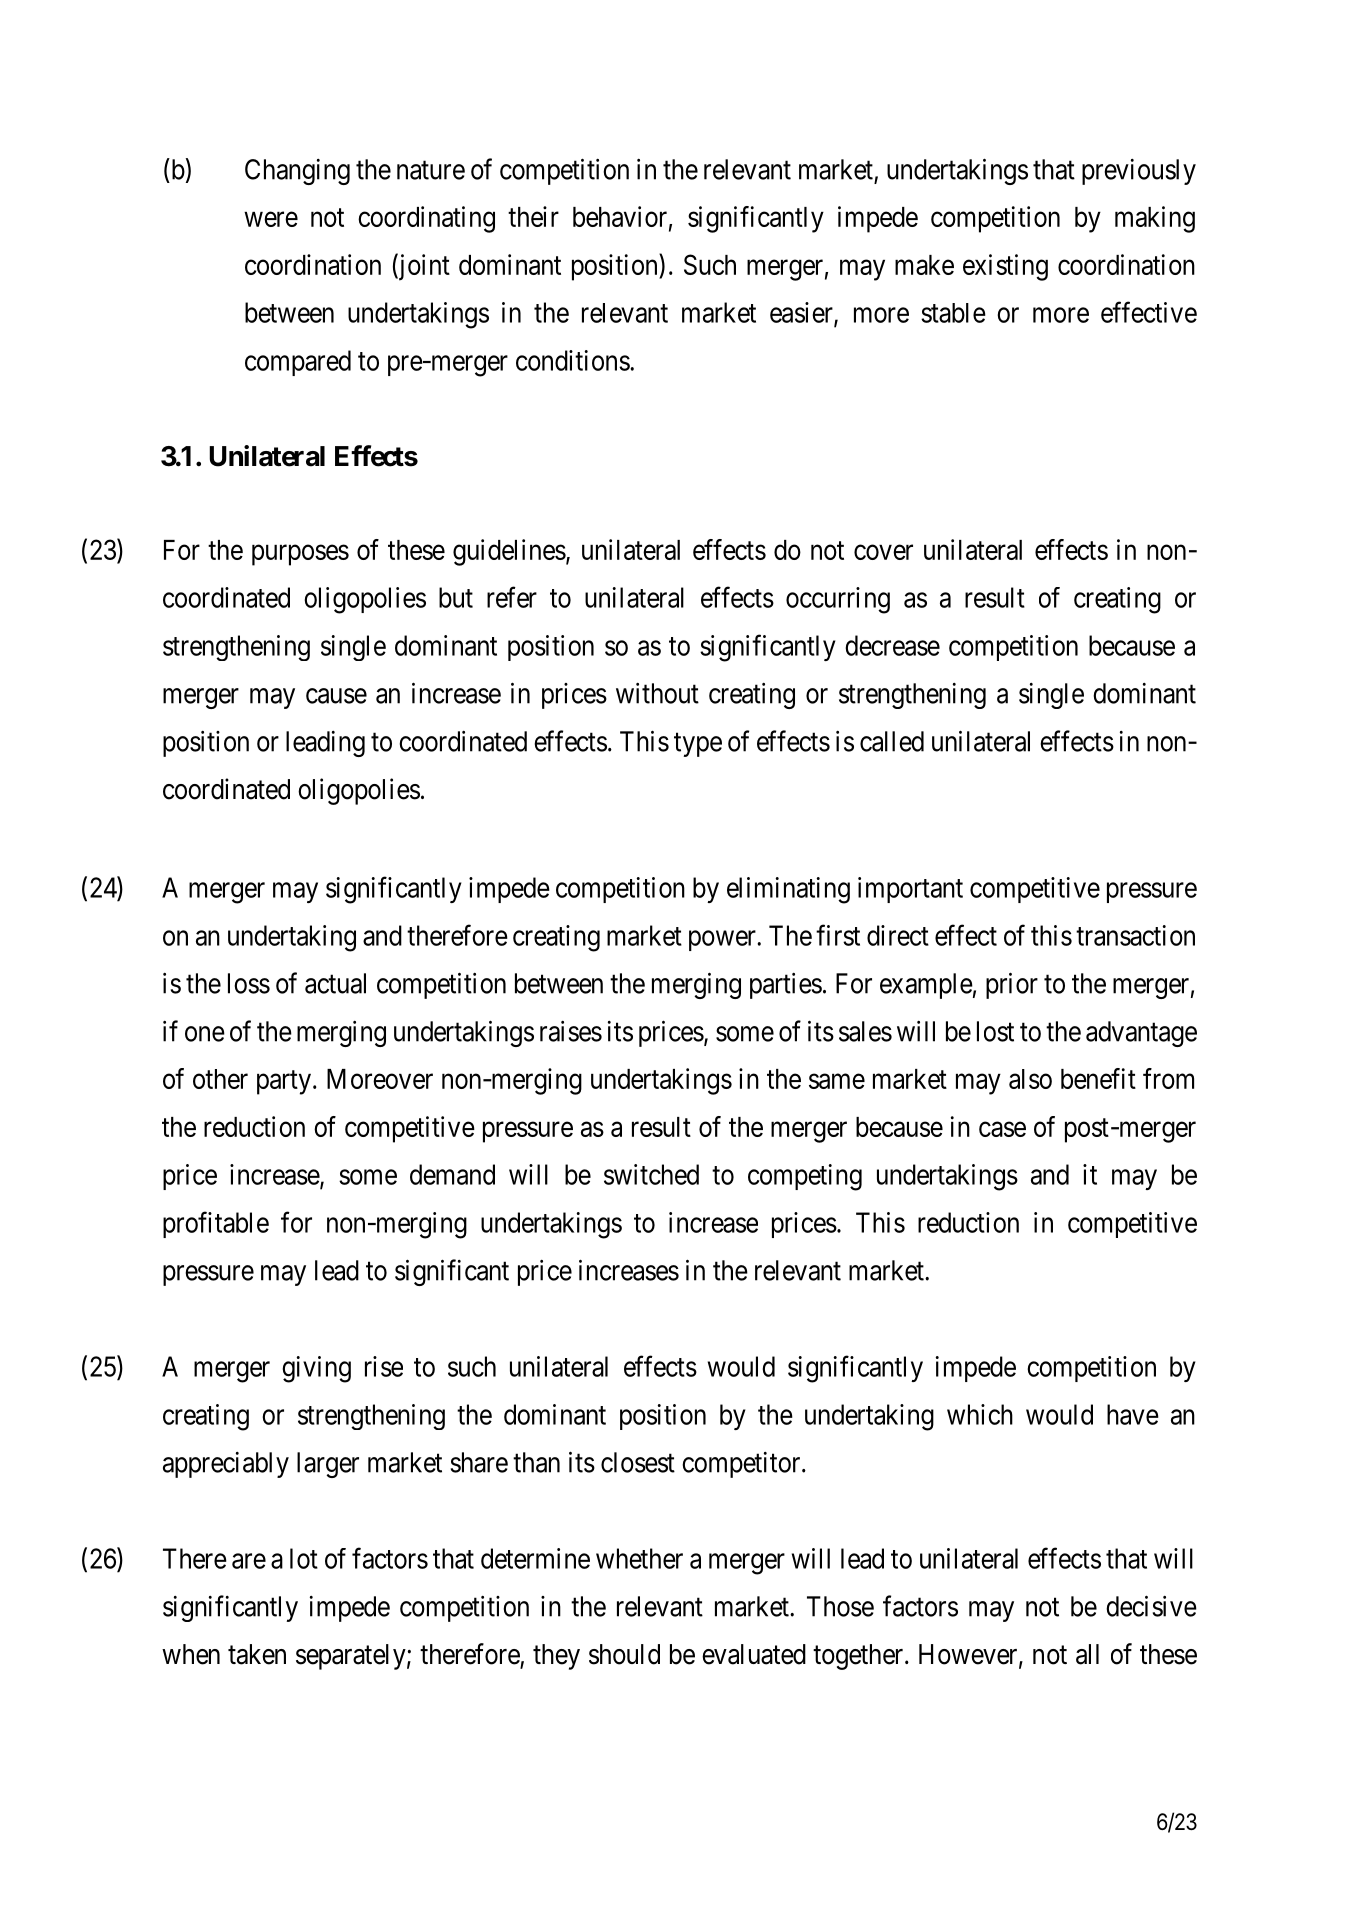  Describe the element at coordinates (1002, 1129) in the image. I see `case` at that location.
